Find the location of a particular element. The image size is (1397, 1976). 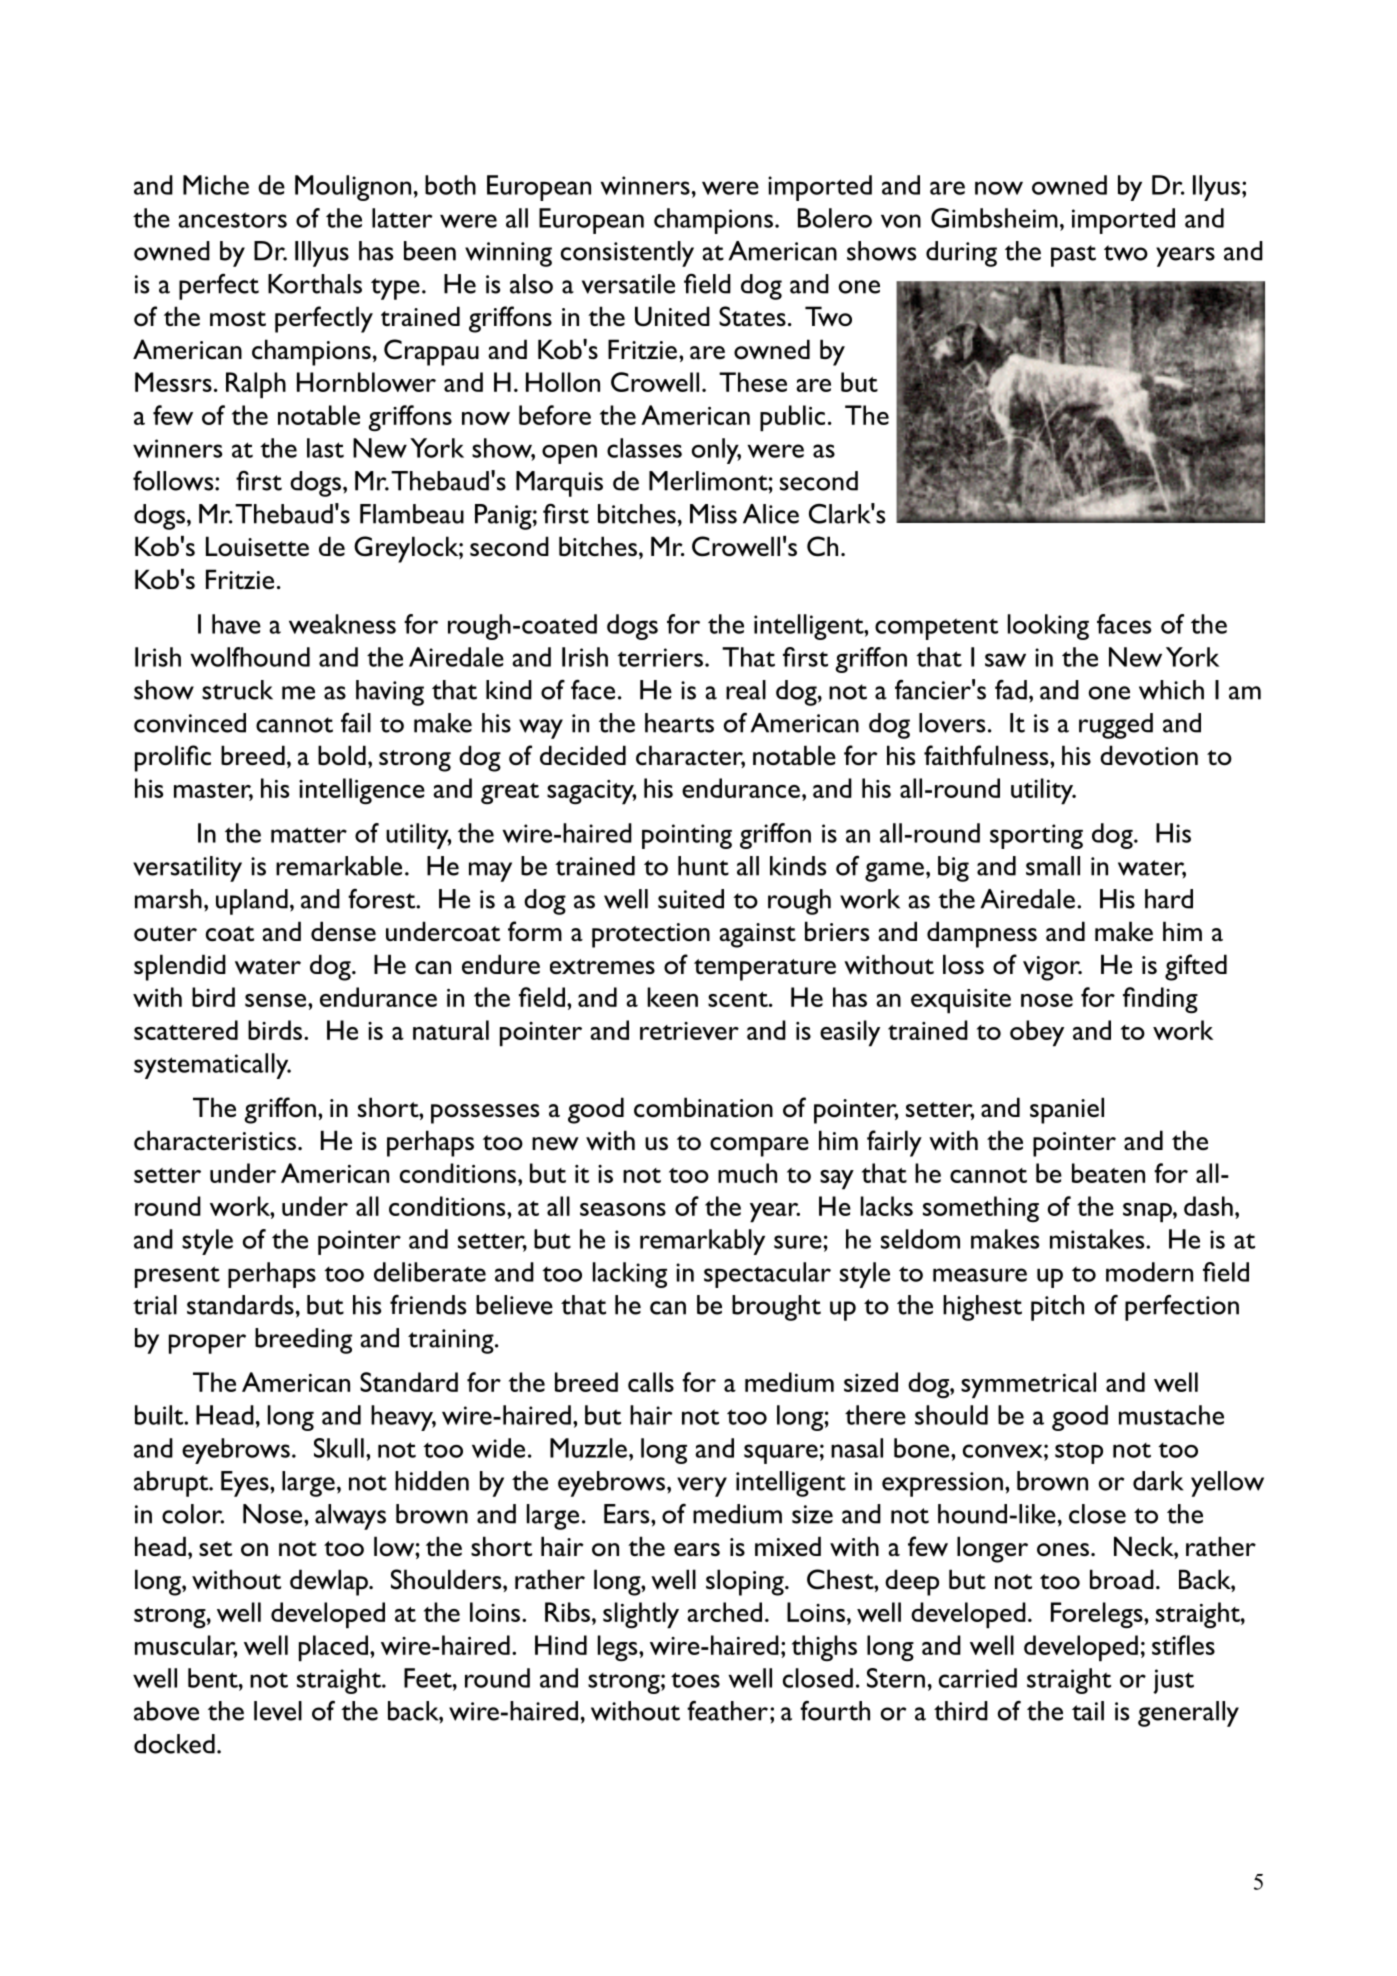

level is located at coordinates (278, 1711).
